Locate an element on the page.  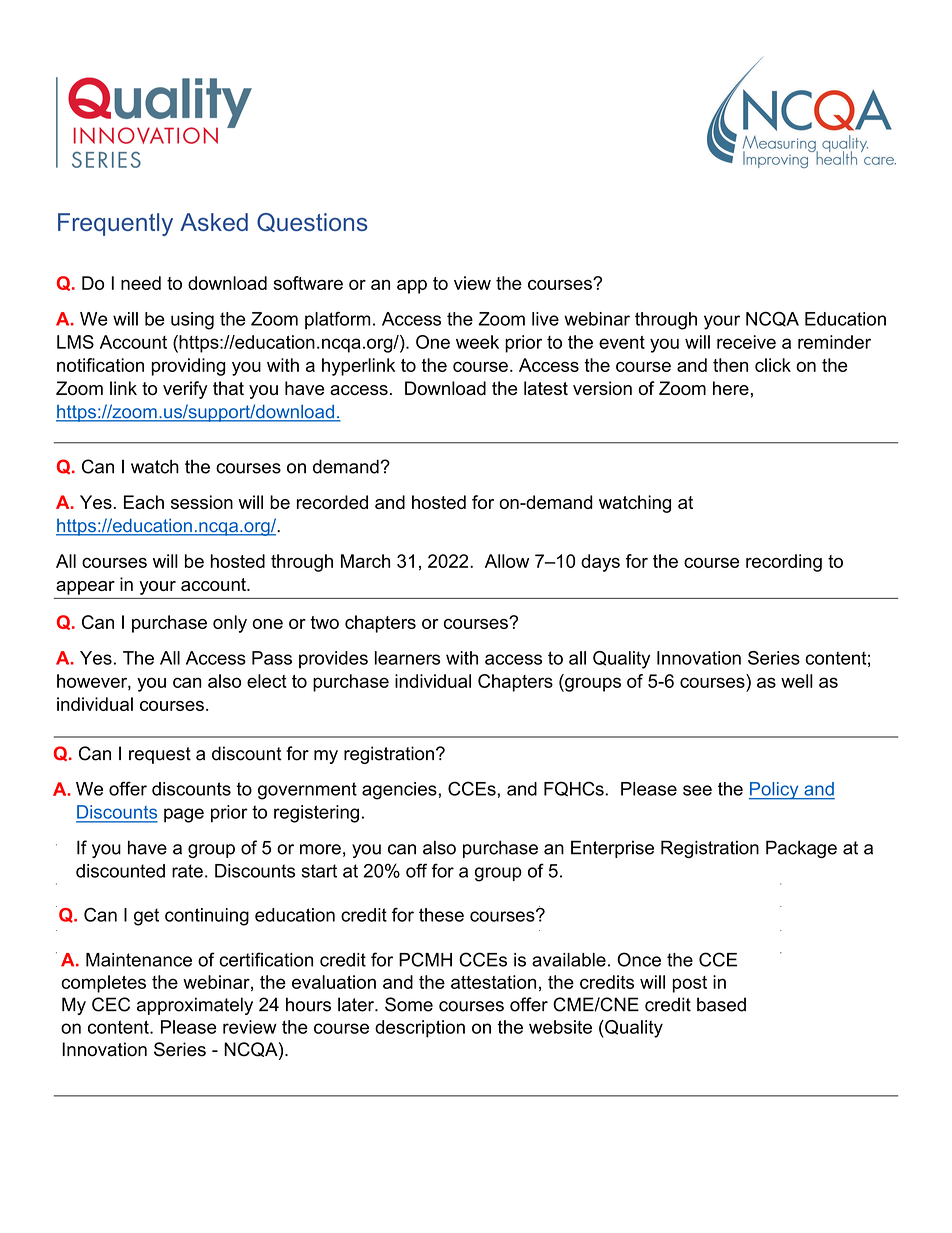
Policy is located at coordinates (775, 791).
